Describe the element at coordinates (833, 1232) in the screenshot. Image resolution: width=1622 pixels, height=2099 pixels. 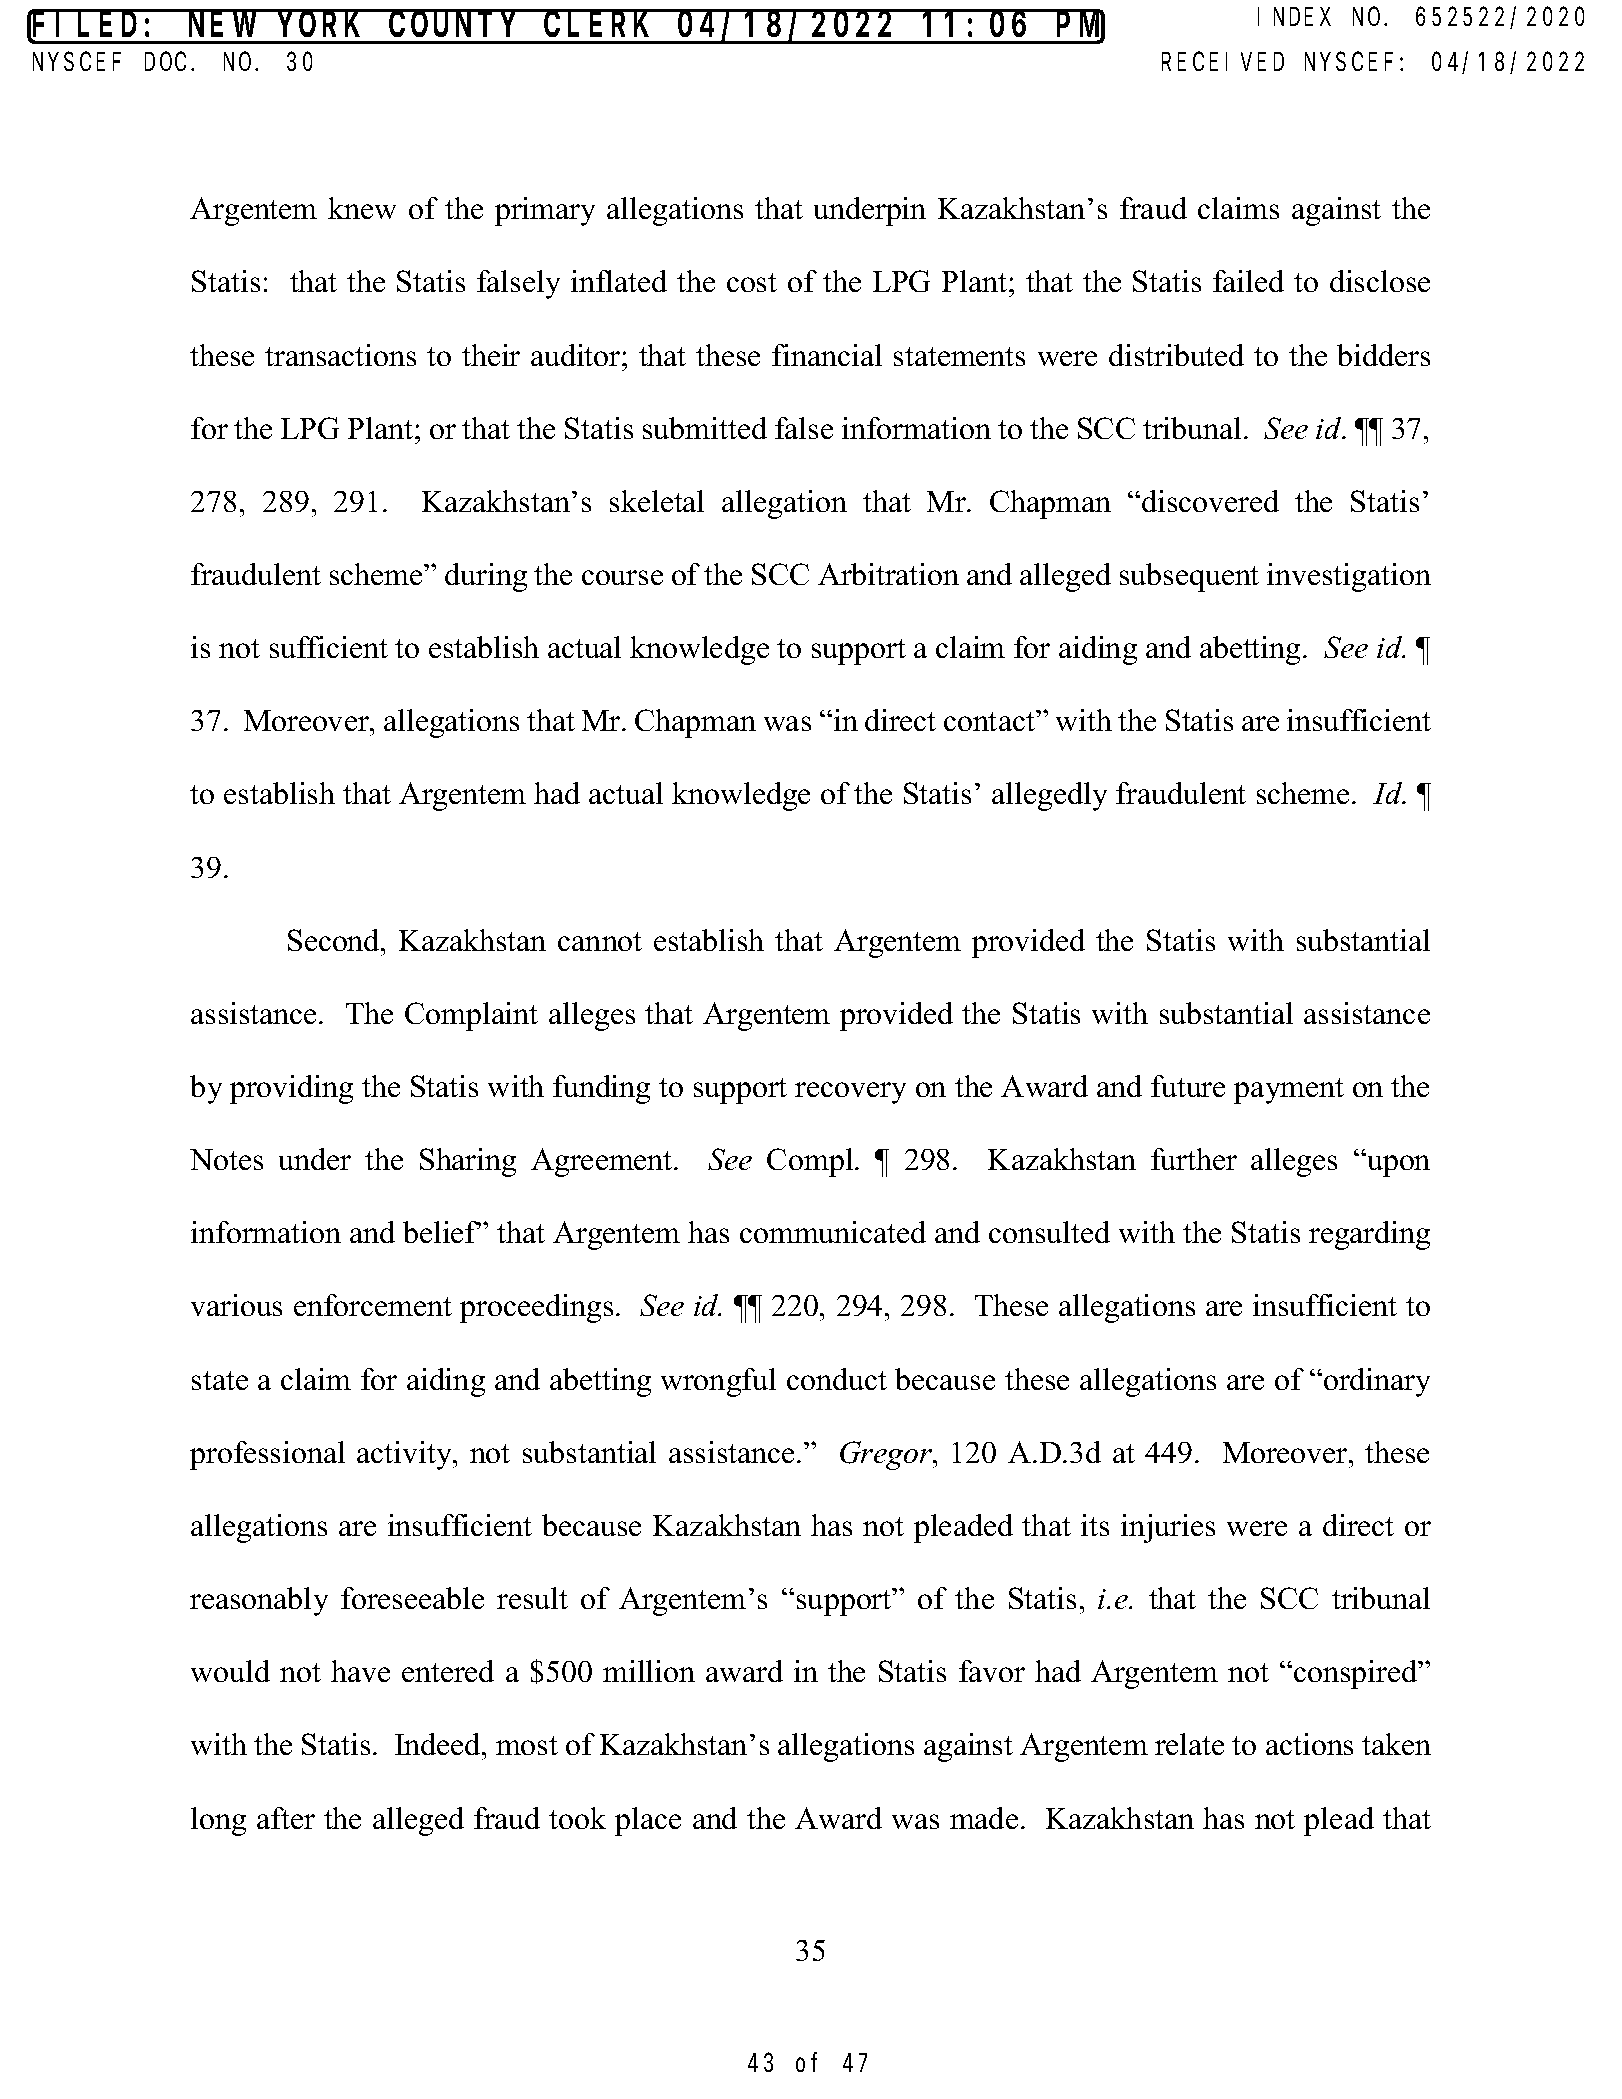
I see `communicated` at that location.
